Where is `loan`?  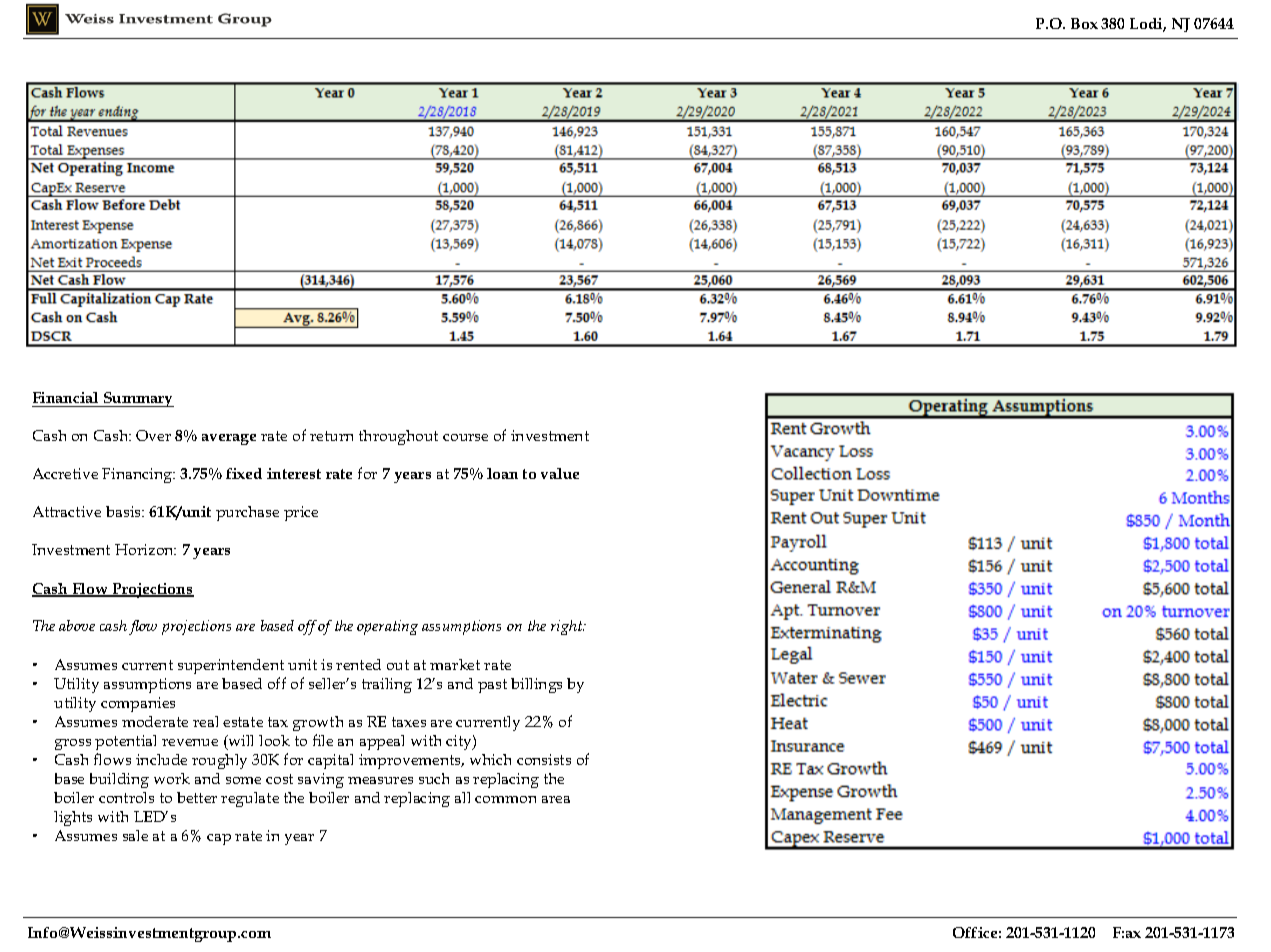
loan is located at coordinates (502, 473).
